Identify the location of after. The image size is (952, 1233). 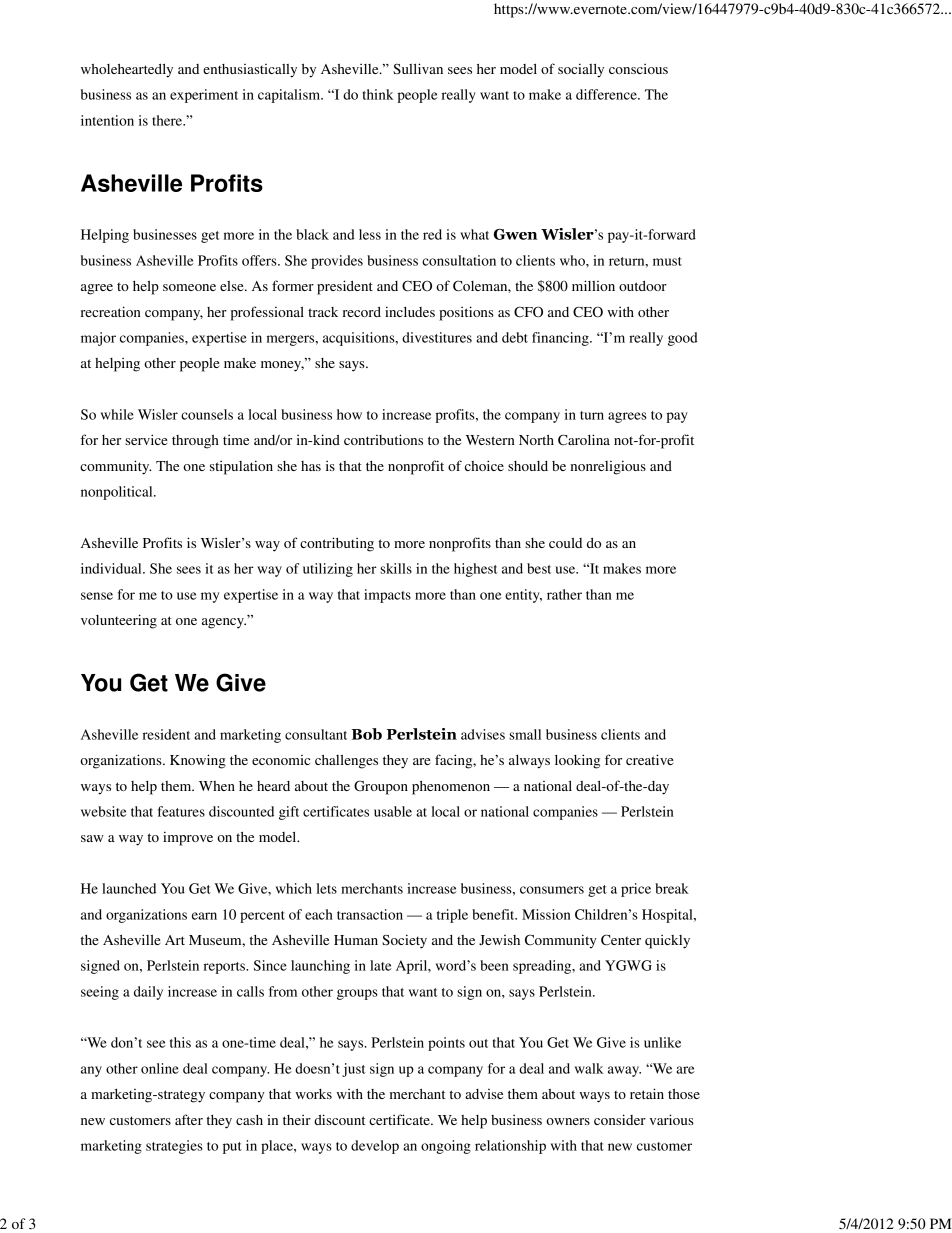
(189, 1119).
